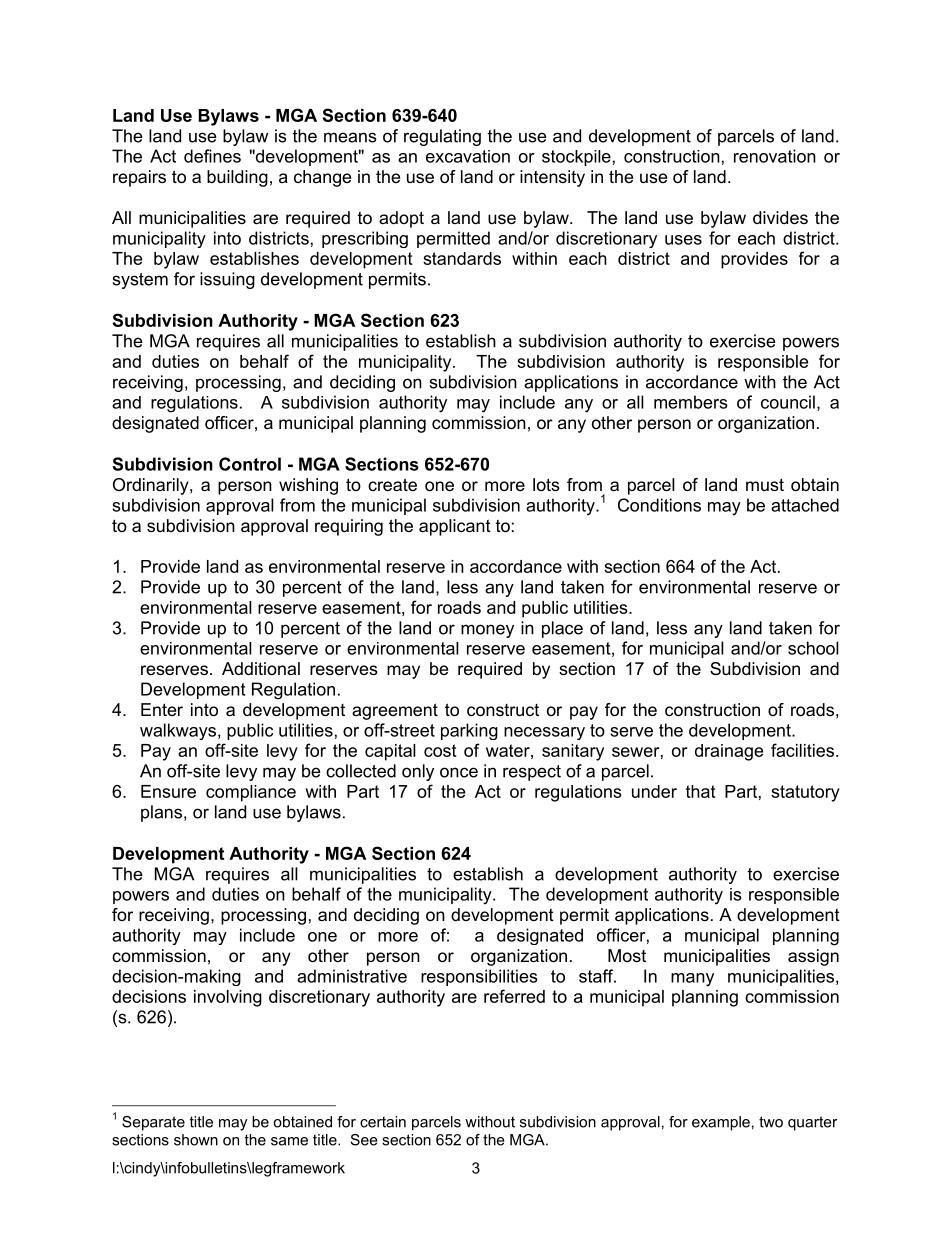 Image resolution: width=952 pixels, height=1233 pixels. I want to click on excavation, so click(468, 156).
